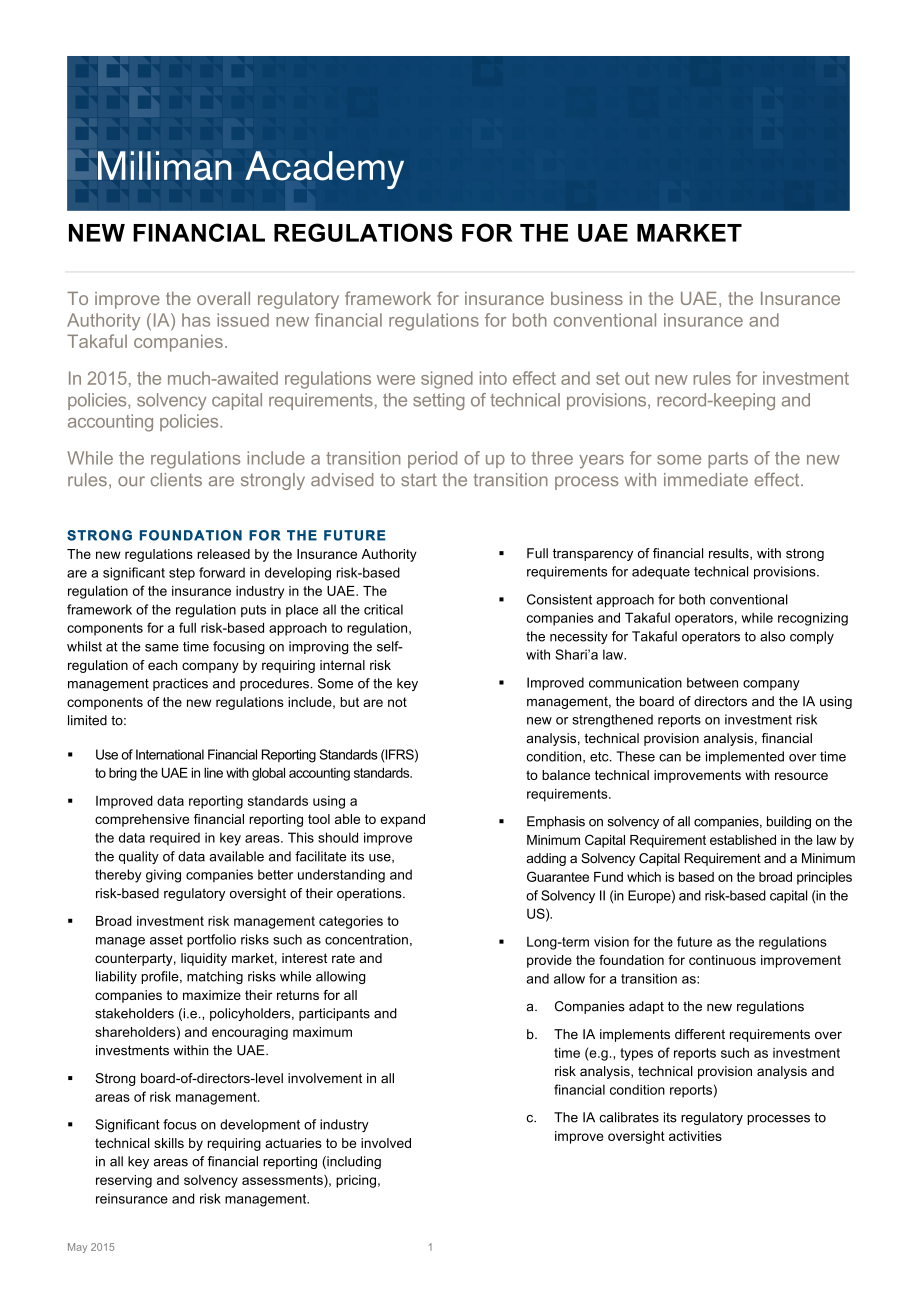 Image resolution: width=924 pixels, height=1308 pixels. I want to click on reserving, so click(124, 1181).
